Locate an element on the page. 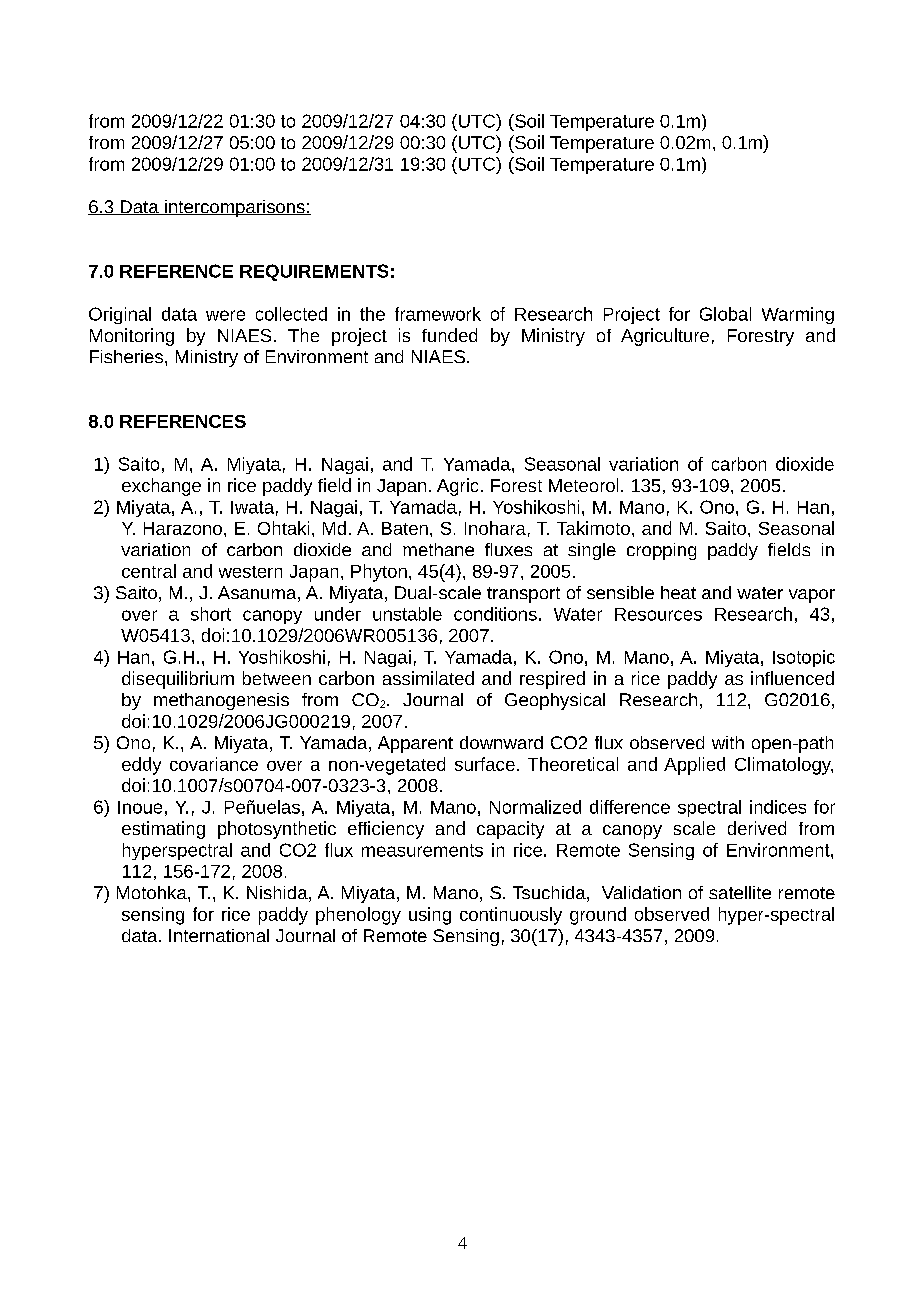  surface is located at coordinates (485, 764).
